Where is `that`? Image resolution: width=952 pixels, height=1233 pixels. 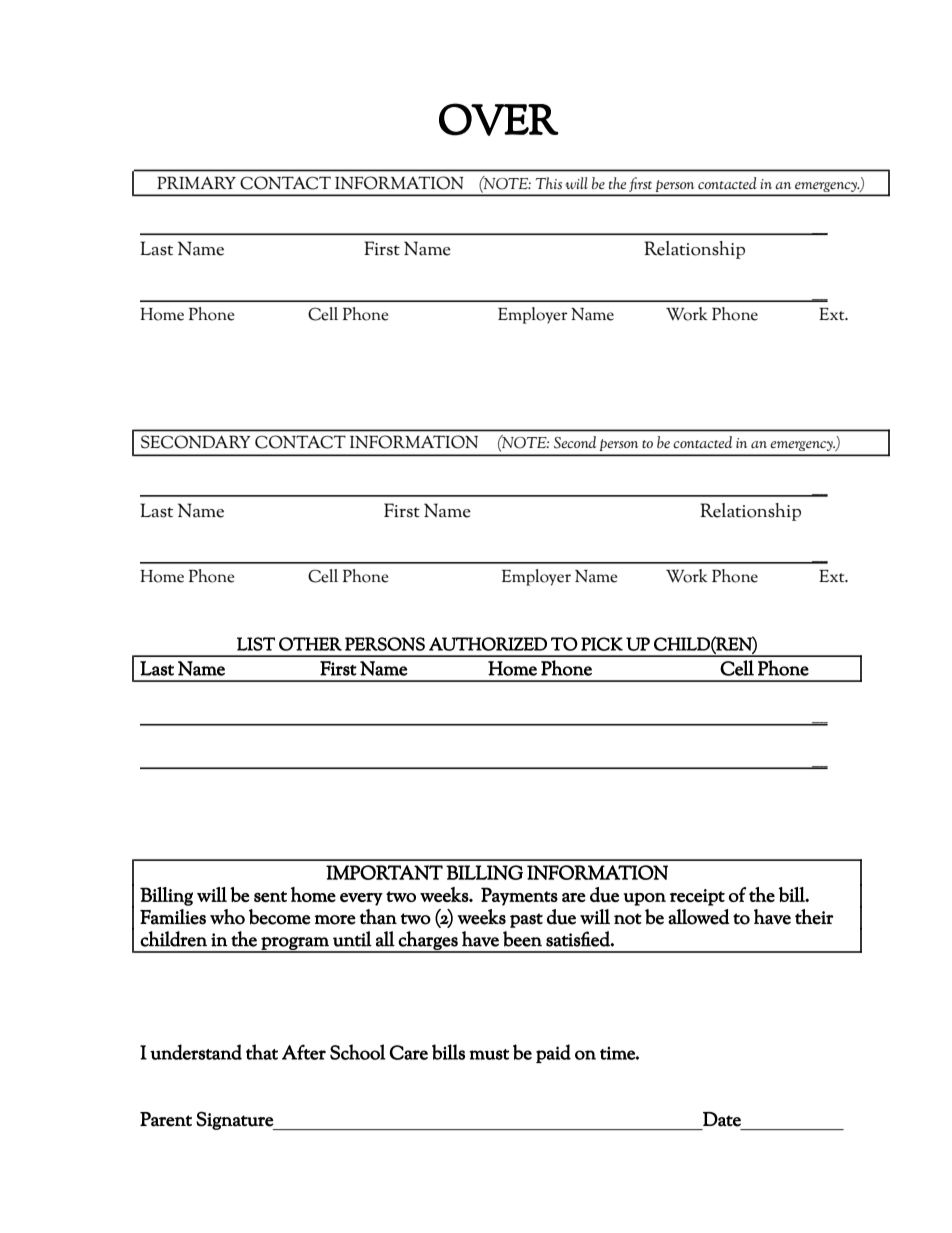 that is located at coordinates (262, 1052).
